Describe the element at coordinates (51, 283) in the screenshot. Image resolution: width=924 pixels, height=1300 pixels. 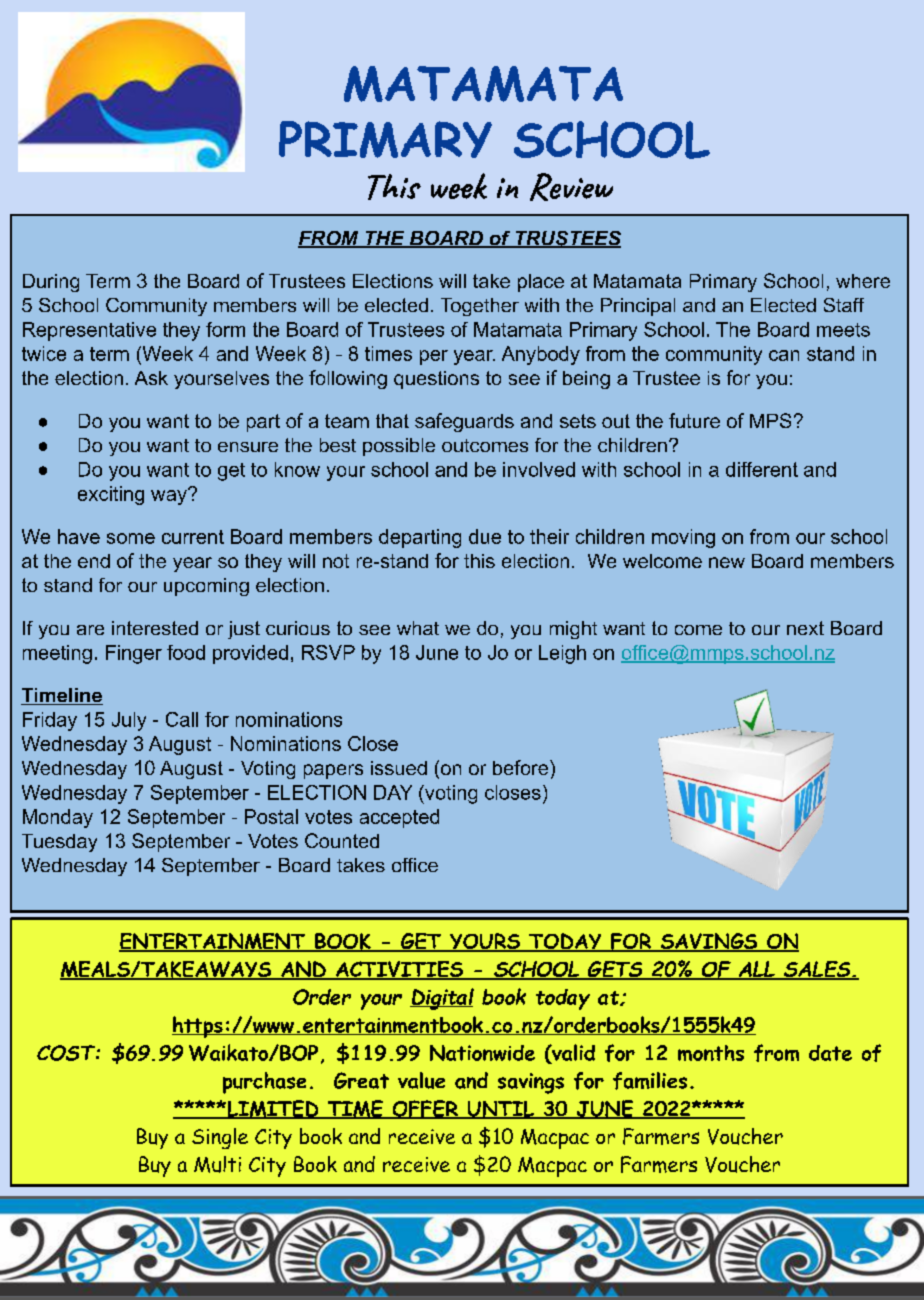
I see `During` at that location.
